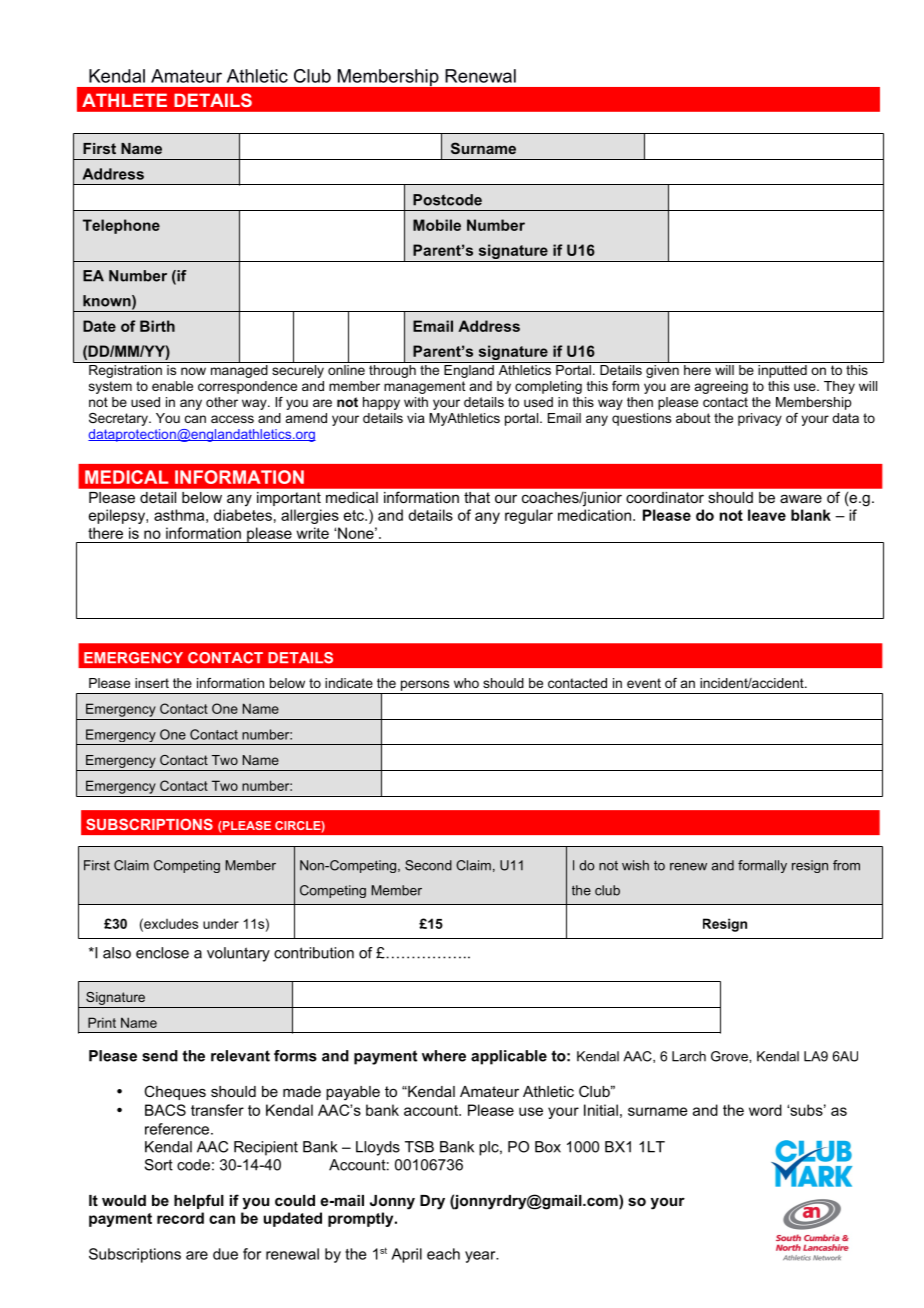 This screenshot has height=1308, width=924. Describe the element at coordinates (437, 225) in the screenshot. I see `Mobile` at that location.
